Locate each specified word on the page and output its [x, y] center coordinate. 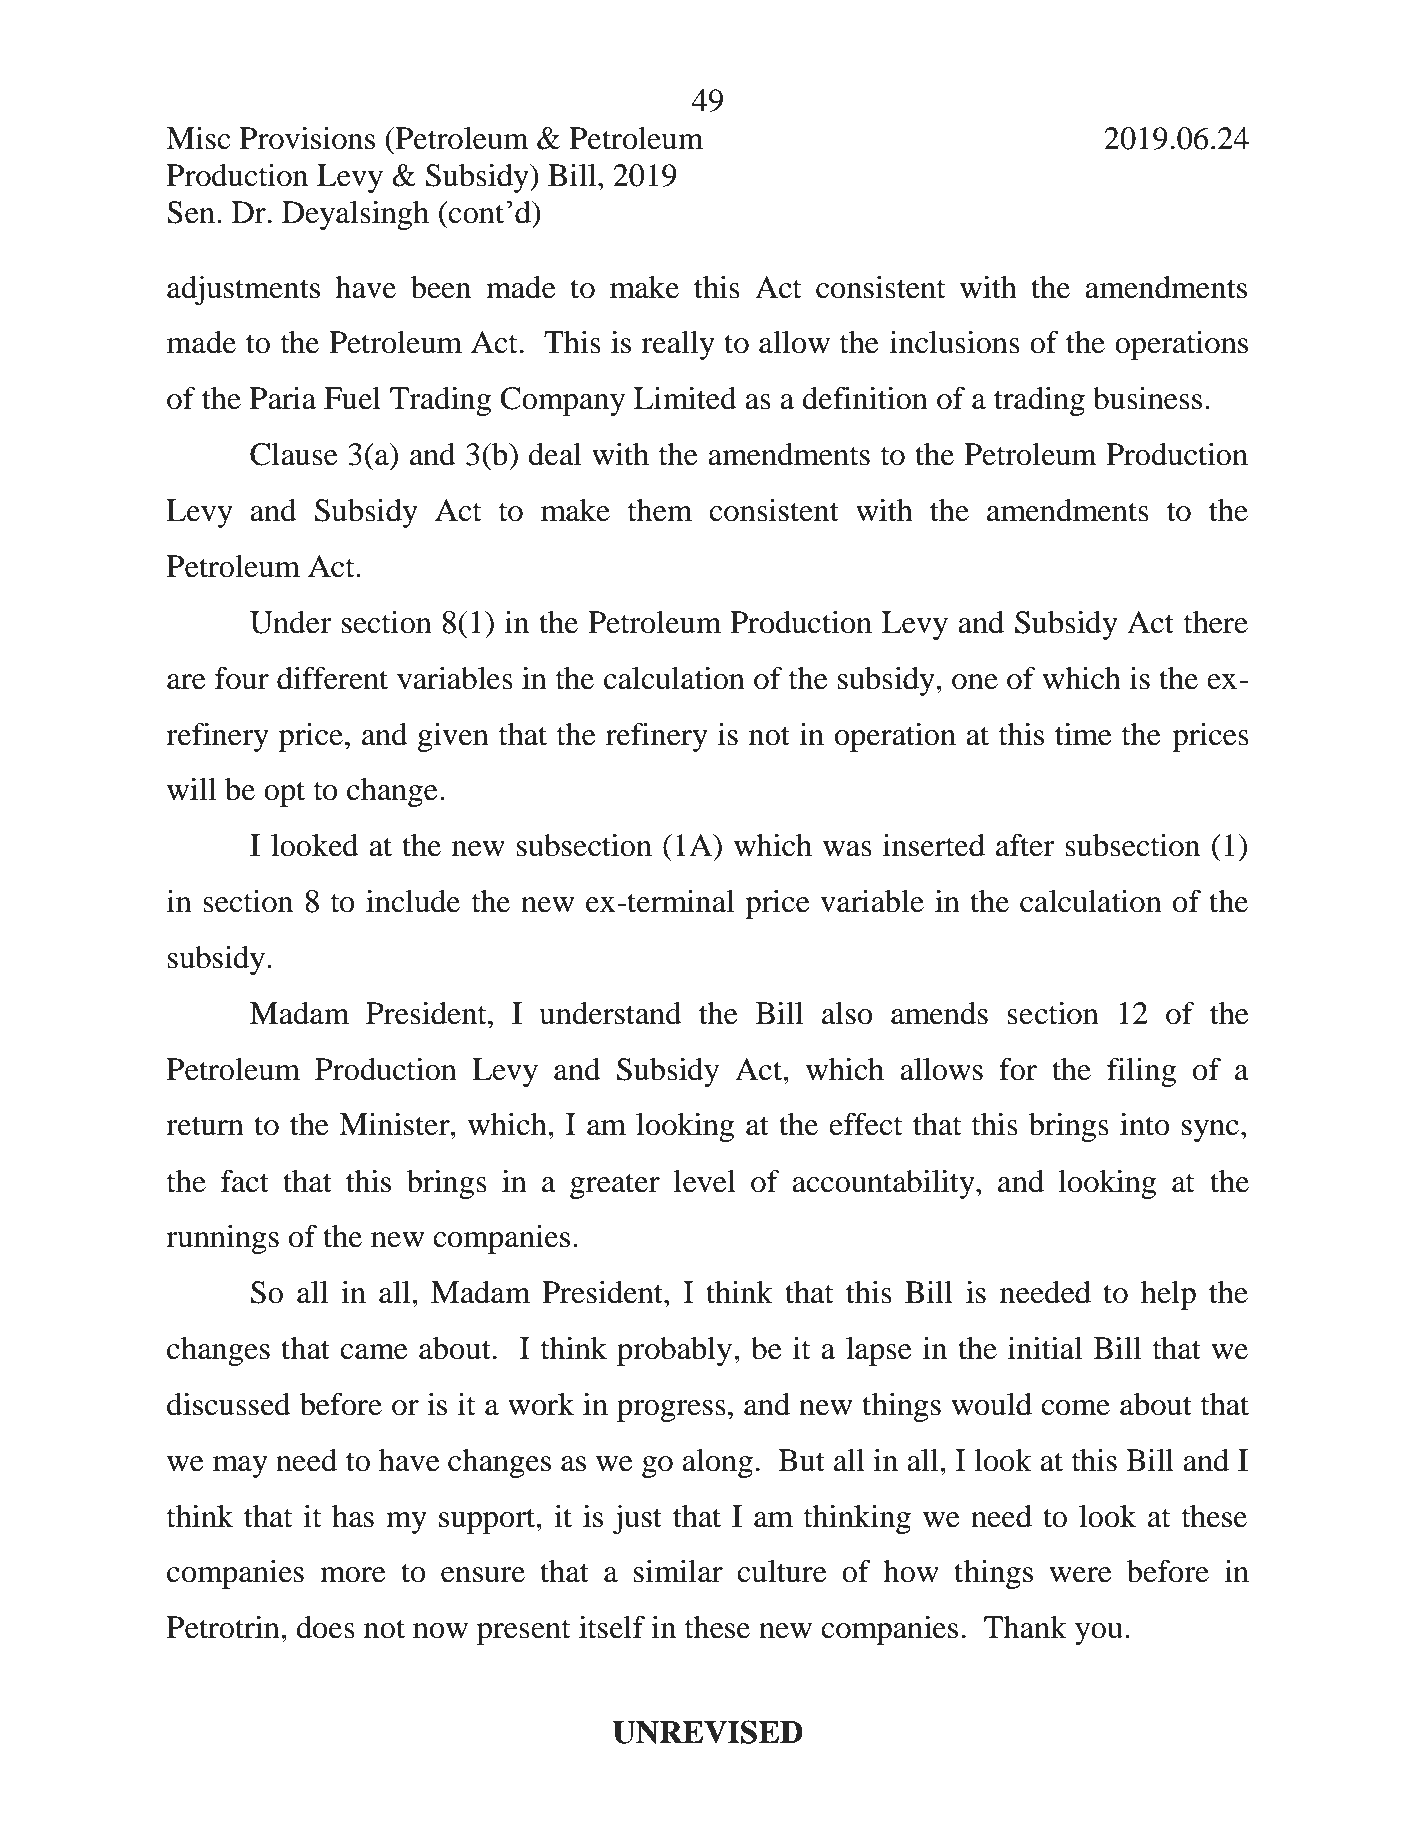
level [705, 1181]
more [353, 1575]
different [332, 678]
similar [678, 1571]
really [678, 345]
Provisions [307, 138]
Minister [395, 1124]
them [660, 510]
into [1145, 1124]
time [1083, 734]
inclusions [955, 342]
